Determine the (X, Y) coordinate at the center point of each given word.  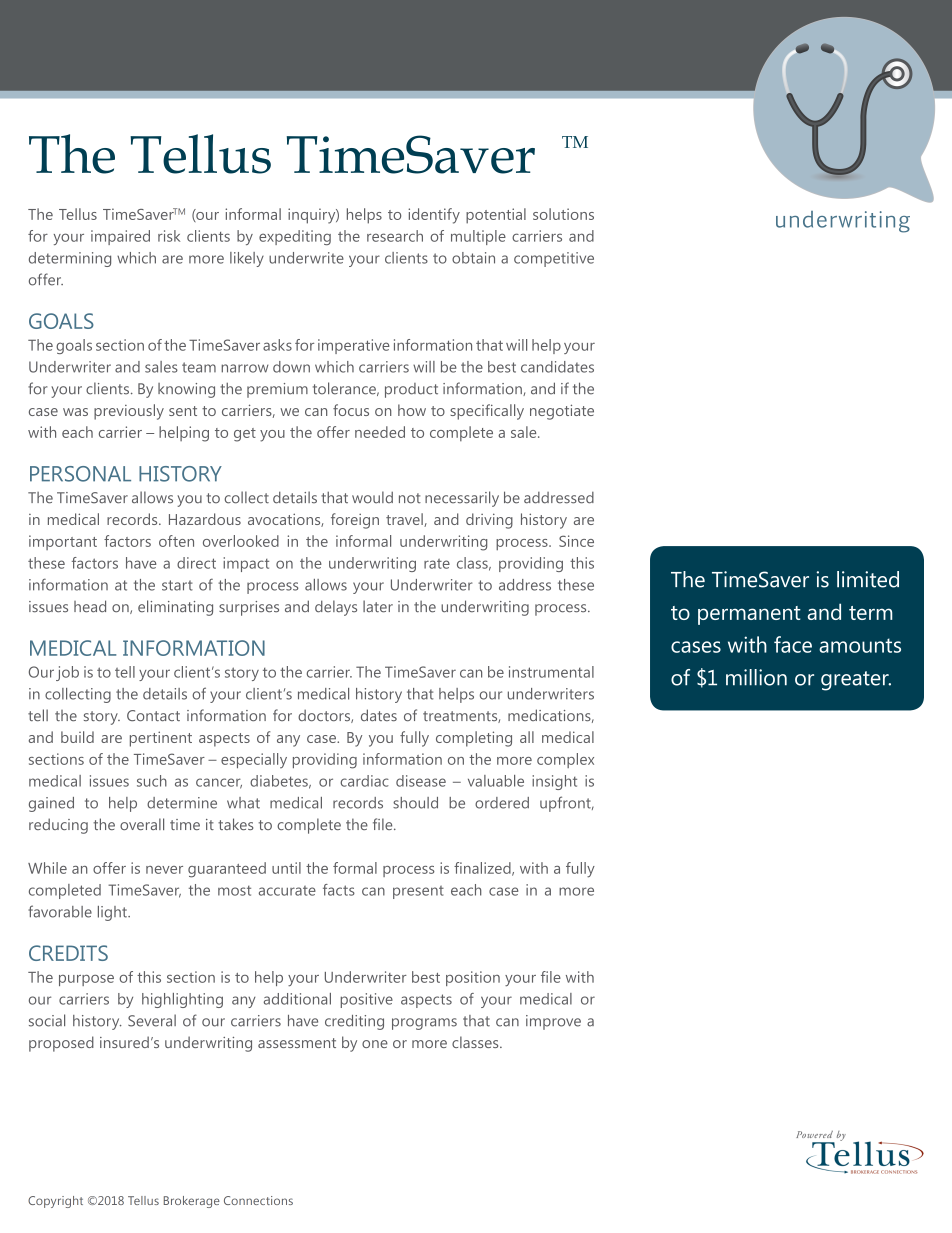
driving (489, 521)
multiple (478, 237)
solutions (563, 214)
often (176, 541)
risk (169, 236)
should (415, 803)
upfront (566, 804)
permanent (749, 615)
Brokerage (192, 1202)
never (164, 870)
